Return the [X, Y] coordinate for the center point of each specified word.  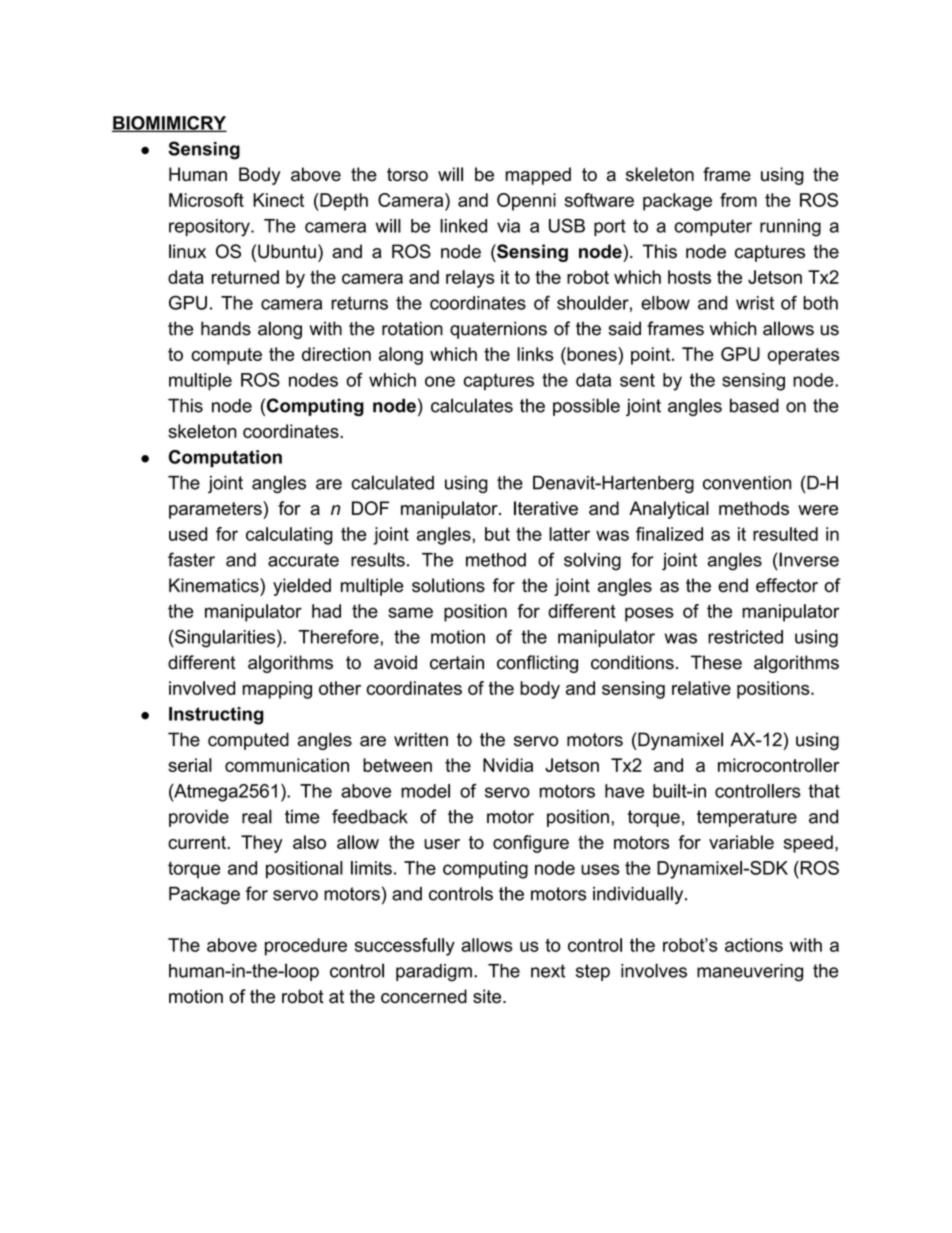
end [733, 585]
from [738, 200]
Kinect [278, 200]
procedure [306, 947]
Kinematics [215, 585]
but [497, 534]
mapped [538, 176]
